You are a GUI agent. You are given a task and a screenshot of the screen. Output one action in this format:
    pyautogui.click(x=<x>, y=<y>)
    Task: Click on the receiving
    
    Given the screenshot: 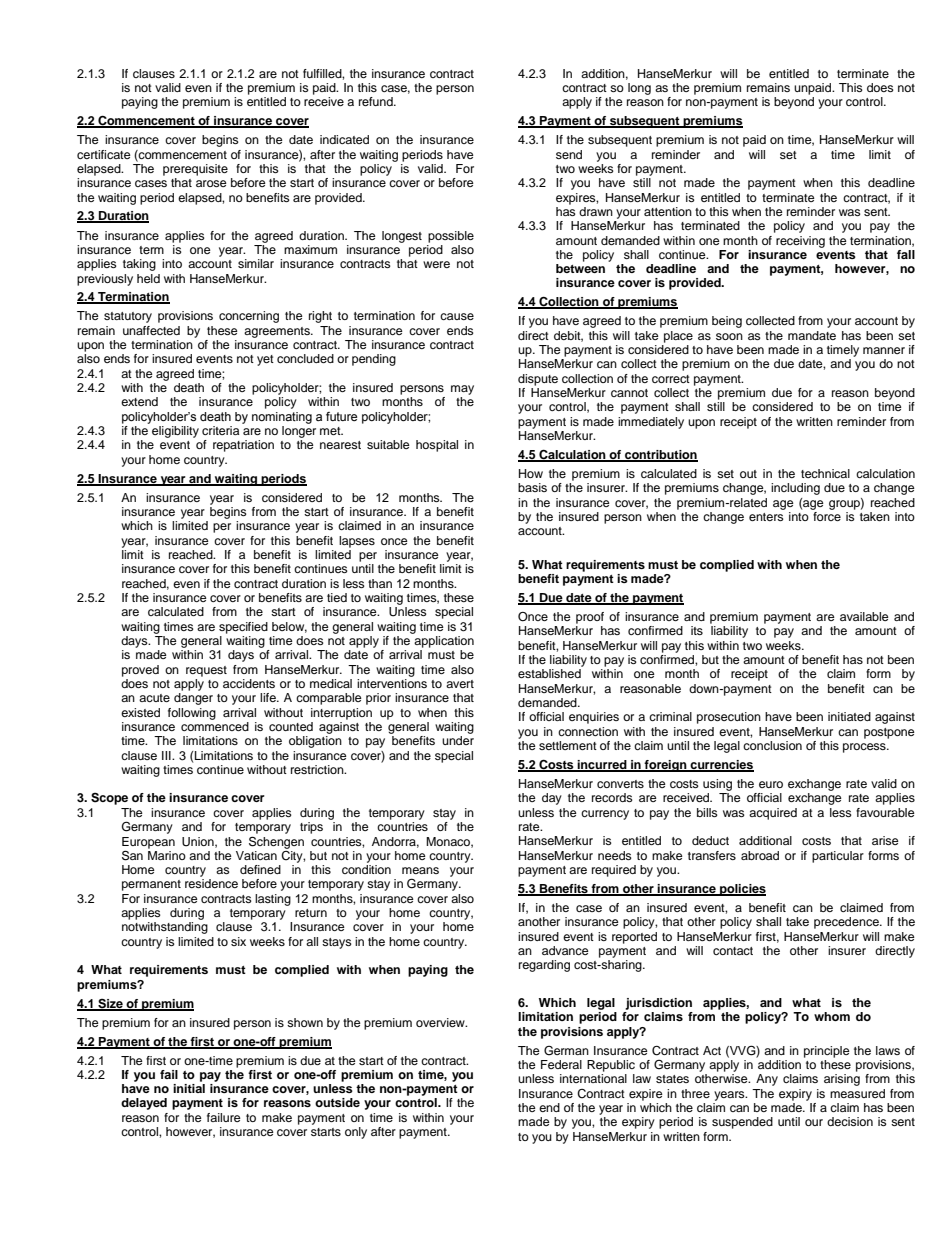 What is the action you would take?
    pyautogui.click(x=800, y=242)
